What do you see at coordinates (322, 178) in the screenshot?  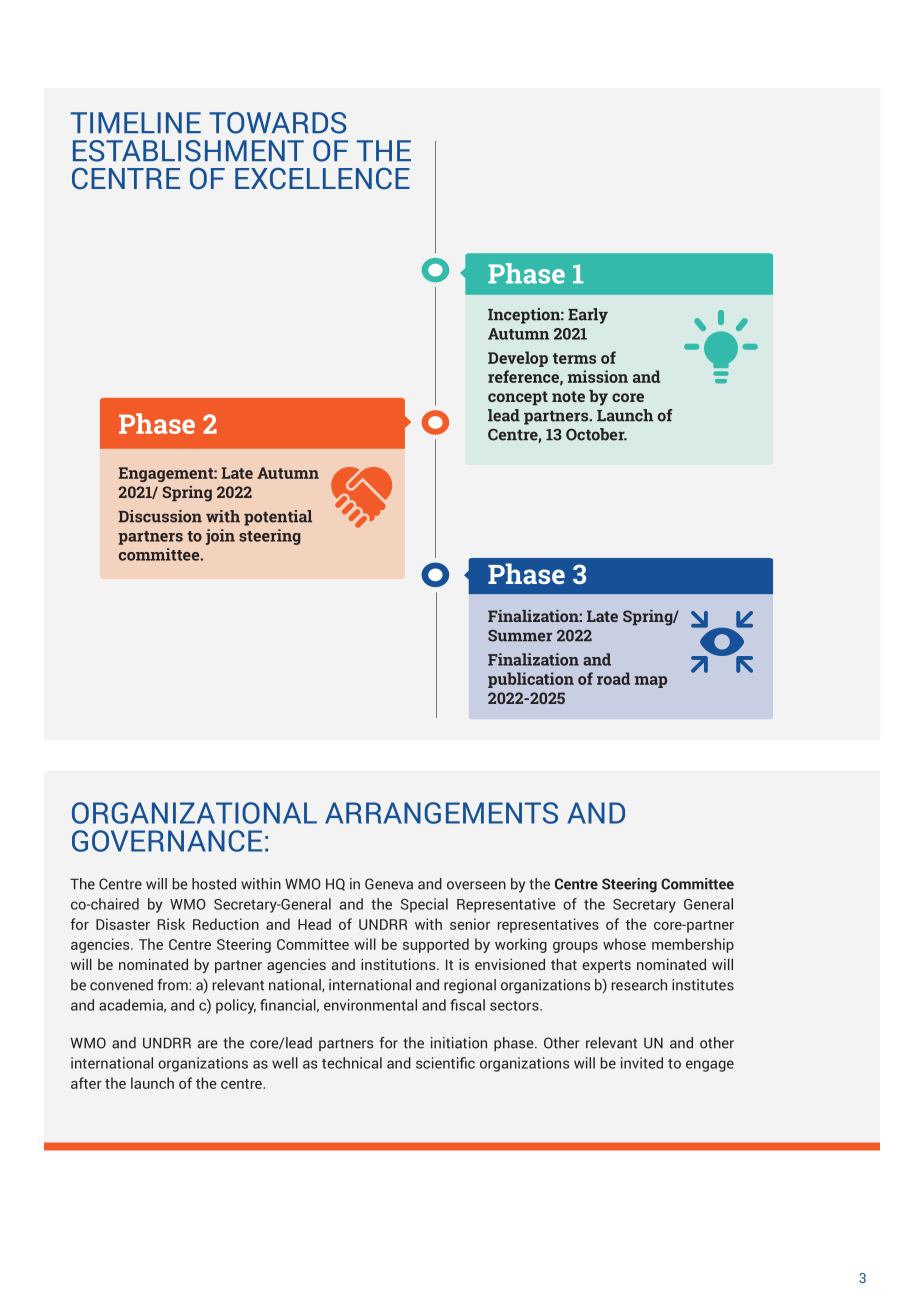 I see `EXCELLENCE` at bounding box center [322, 178].
